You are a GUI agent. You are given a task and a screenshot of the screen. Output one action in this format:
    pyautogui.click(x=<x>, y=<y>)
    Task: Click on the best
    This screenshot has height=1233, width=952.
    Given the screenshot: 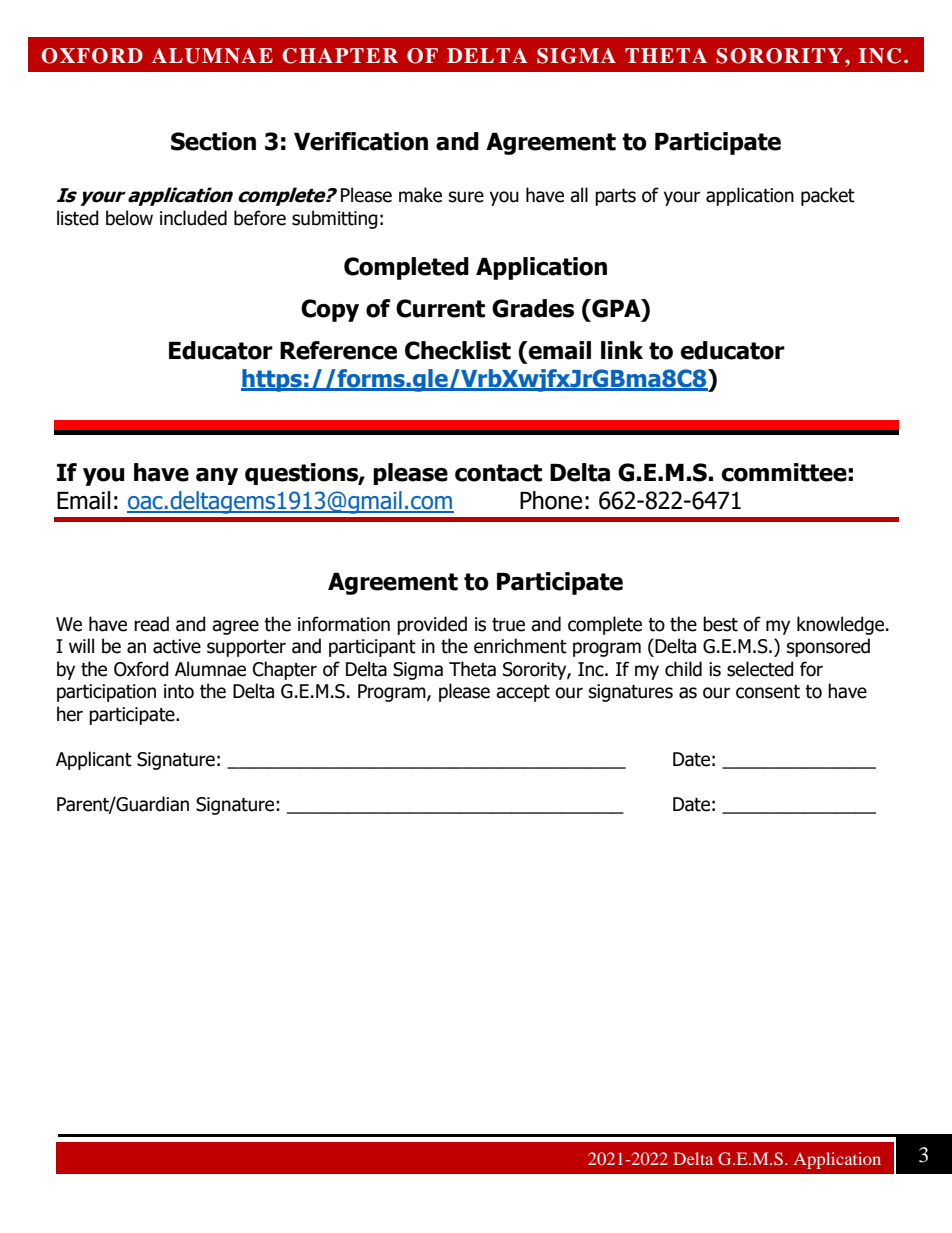 What is the action you would take?
    pyautogui.click(x=720, y=624)
